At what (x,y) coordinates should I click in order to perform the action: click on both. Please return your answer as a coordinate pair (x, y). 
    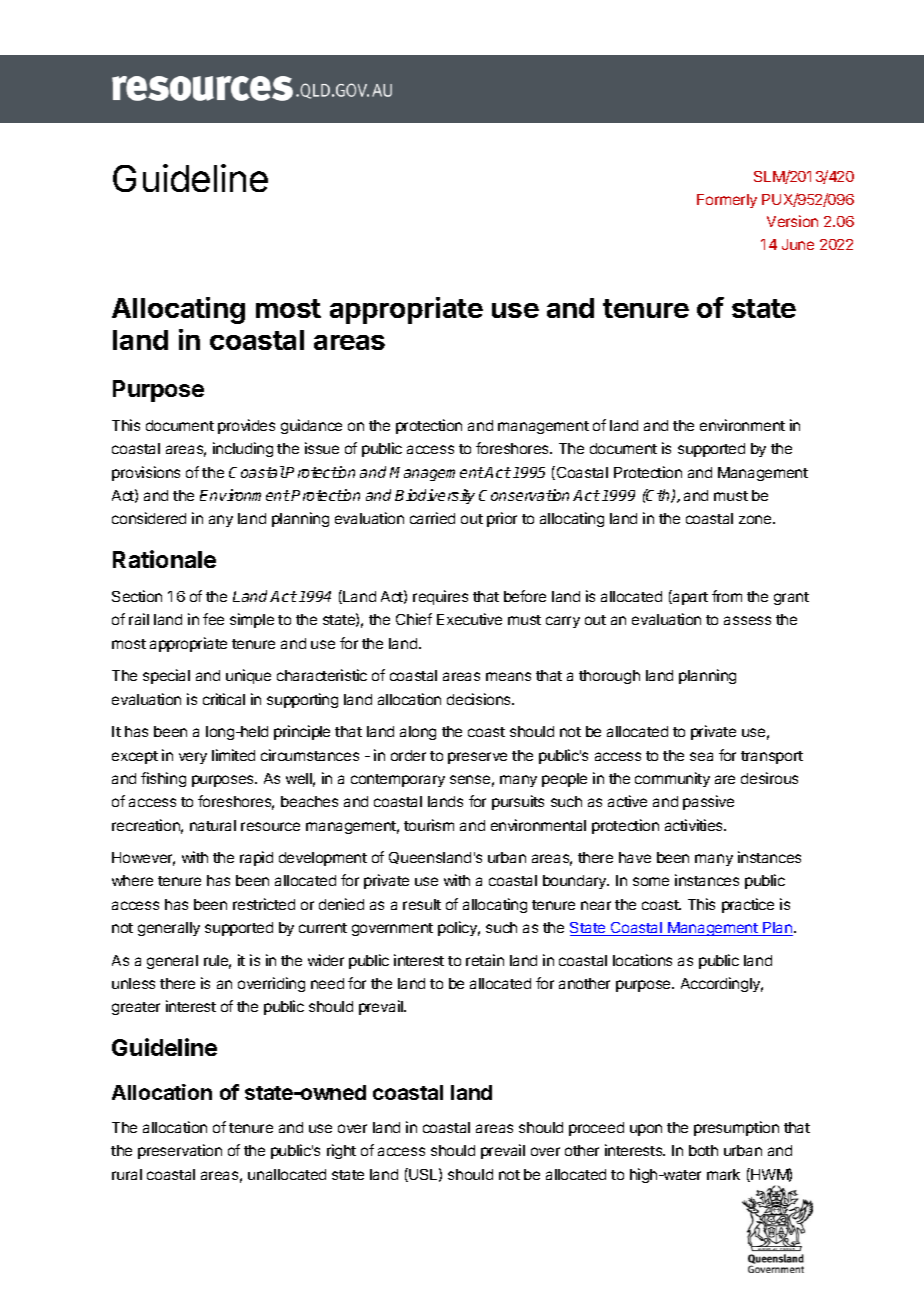
    Looking at the image, I should click on (703, 1150).
